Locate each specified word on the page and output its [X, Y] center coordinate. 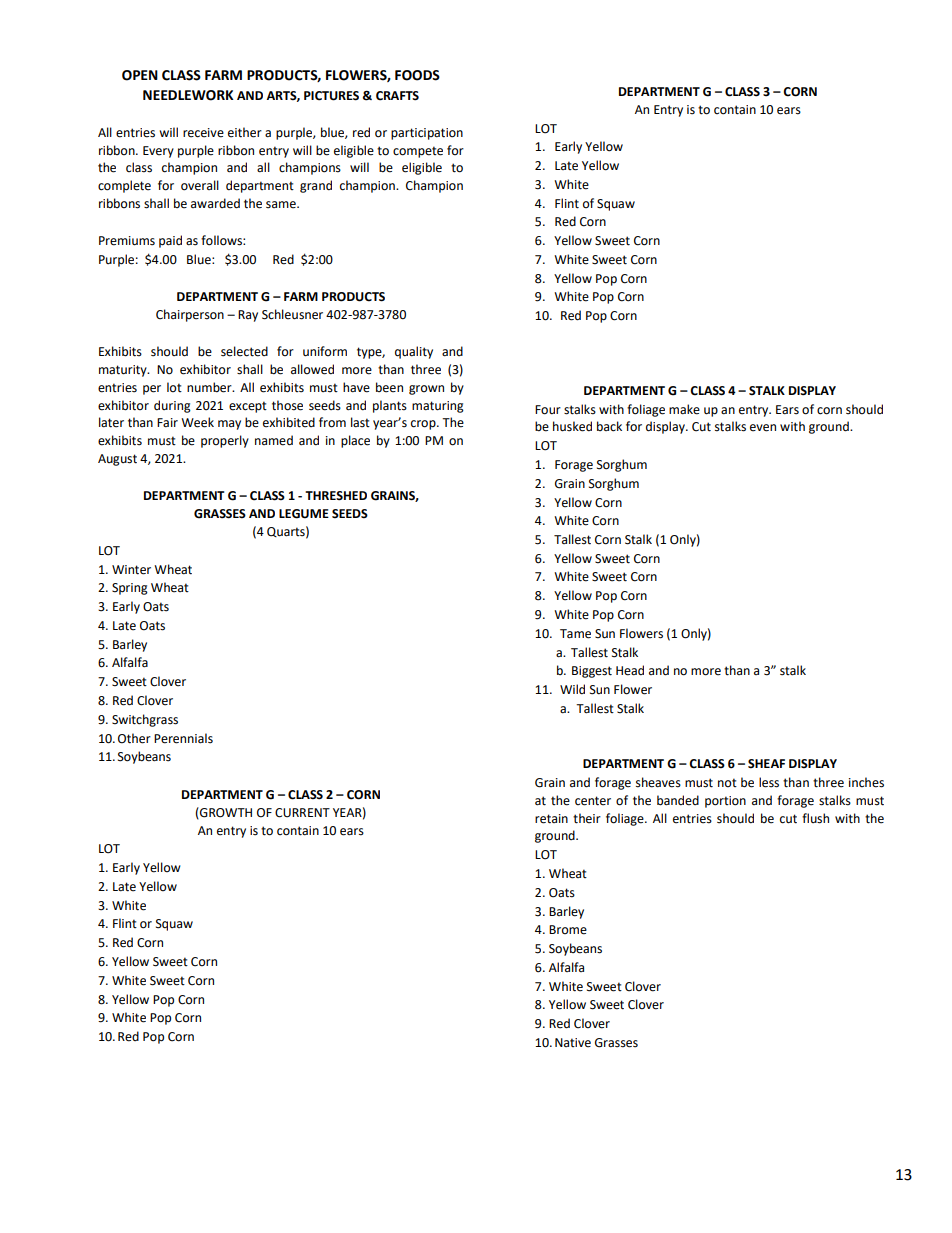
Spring [130, 589]
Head [630, 670]
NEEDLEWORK [188, 95]
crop [424, 425]
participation [427, 134]
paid [170, 241]
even [763, 428]
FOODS [417, 75]
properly [225, 441]
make [684, 409]
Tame [575, 634]
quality [414, 352]
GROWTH [225, 813]
